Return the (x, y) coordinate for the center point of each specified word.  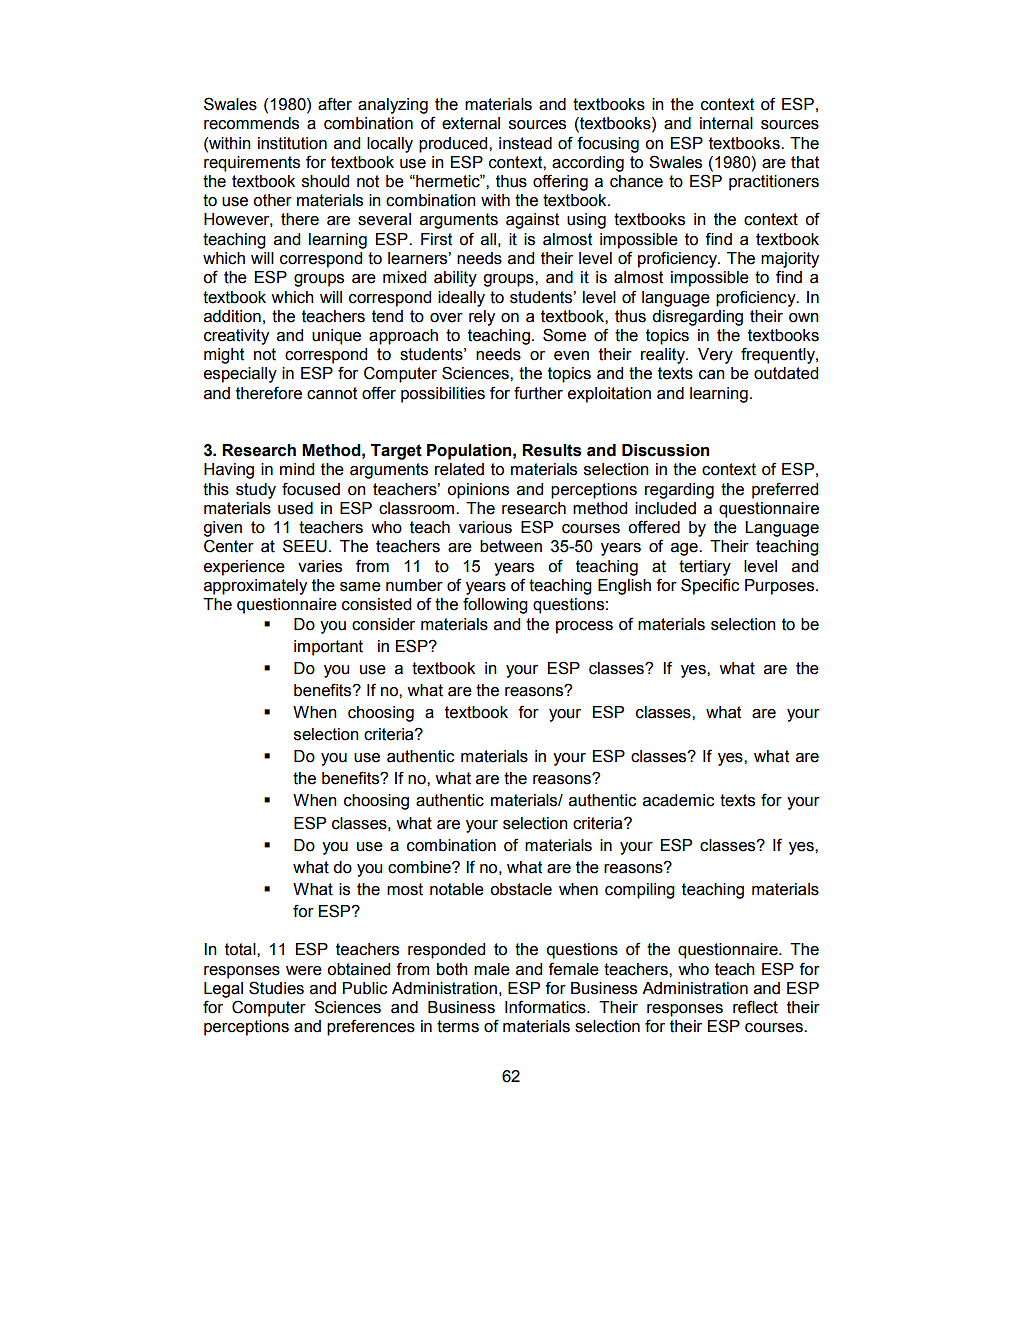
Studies (276, 988)
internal (726, 123)
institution (292, 143)
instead (525, 143)
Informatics (546, 1007)
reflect (755, 1007)
